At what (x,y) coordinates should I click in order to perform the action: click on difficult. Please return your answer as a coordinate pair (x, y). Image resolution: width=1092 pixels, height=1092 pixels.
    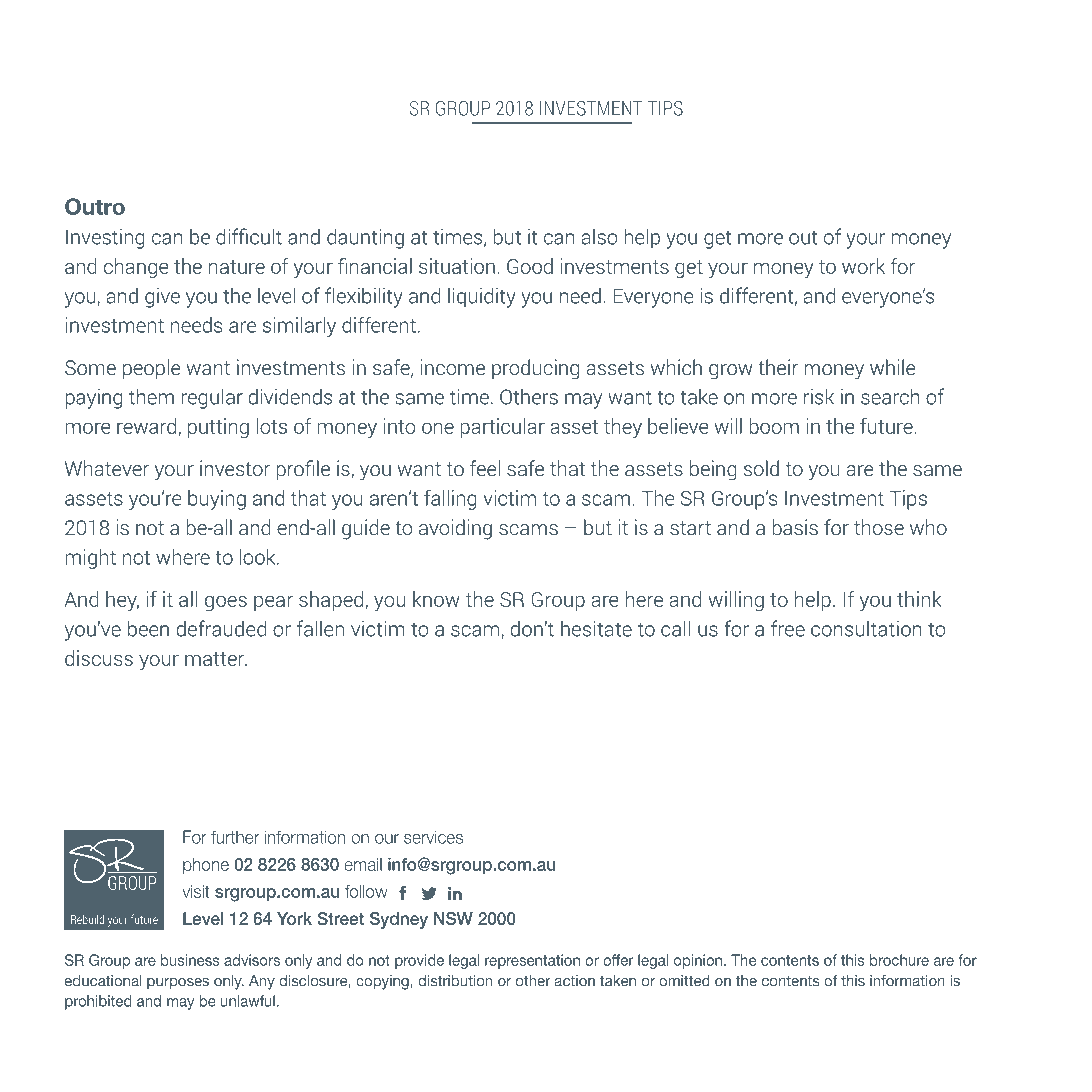
    Looking at the image, I should click on (249, 236).
